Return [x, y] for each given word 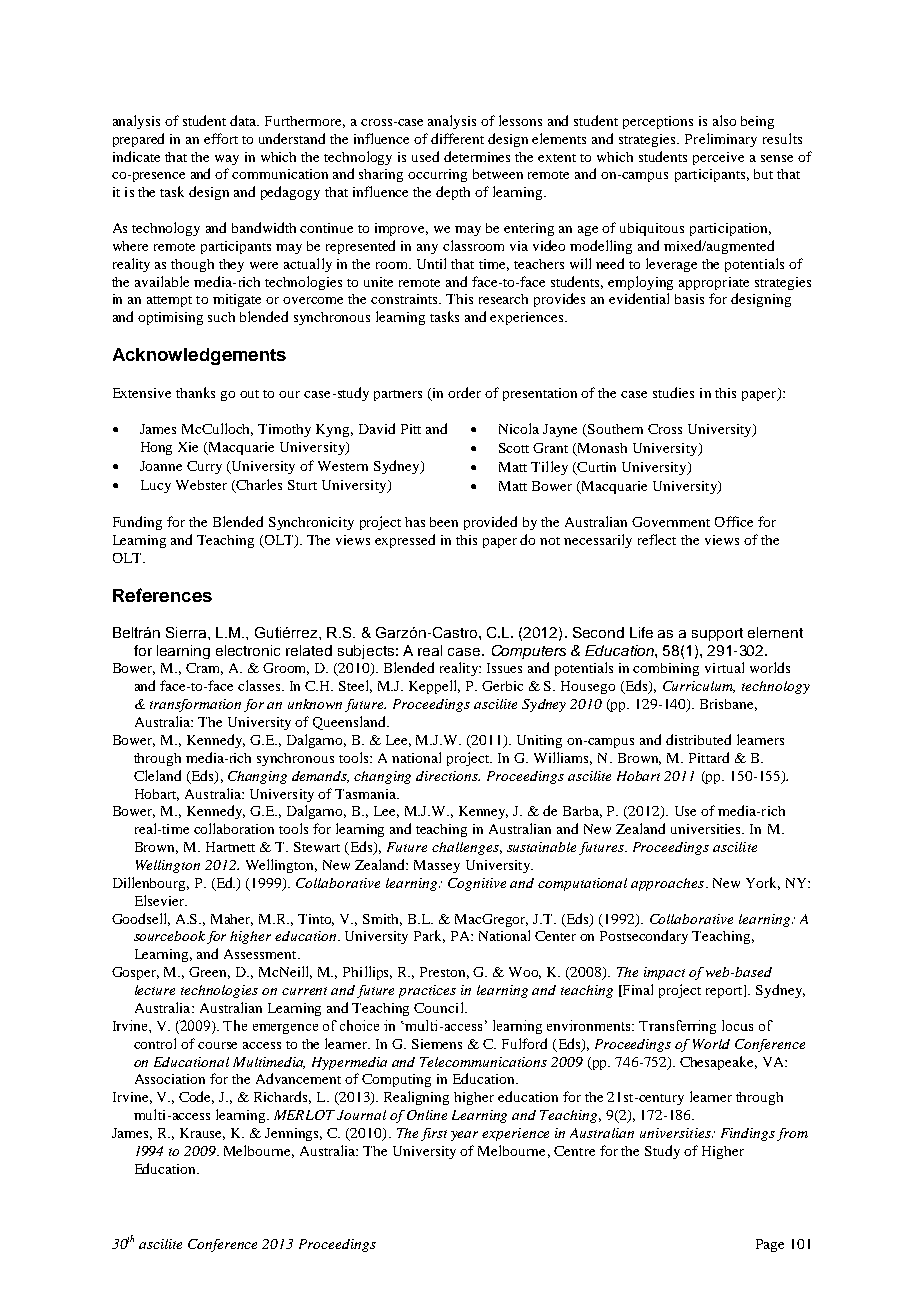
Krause [202, 1134]
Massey [437, 866]
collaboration [234, 828]
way [227, 160]
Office [734, 521]
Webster [201, 485]
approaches [667, 884]
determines [477, 156]
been [444, 522]
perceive [718, 158]
